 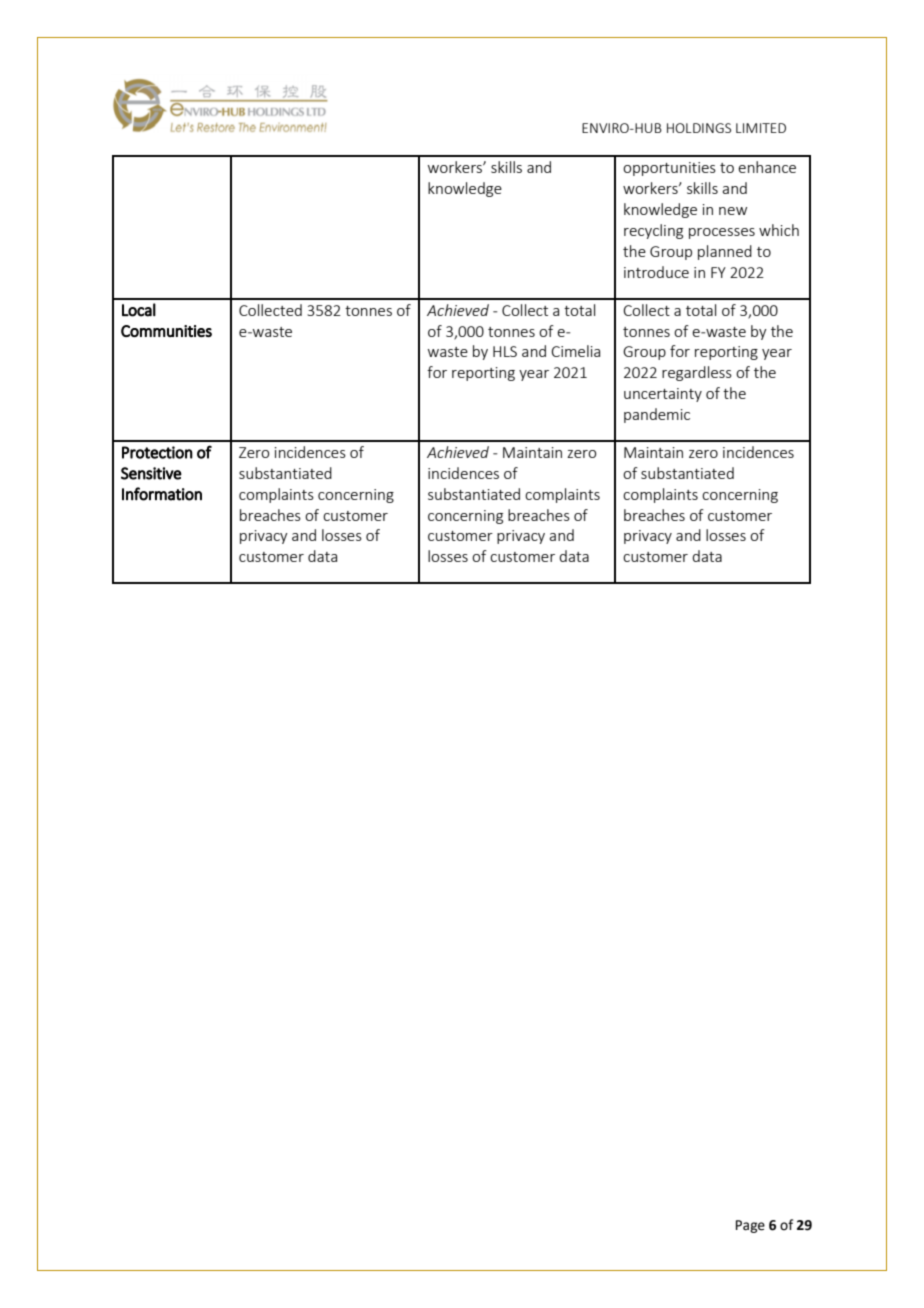 What do you see at coordinates (722, 233) in the screenshot?
I see `processes` at bounding box center [722, 233].
